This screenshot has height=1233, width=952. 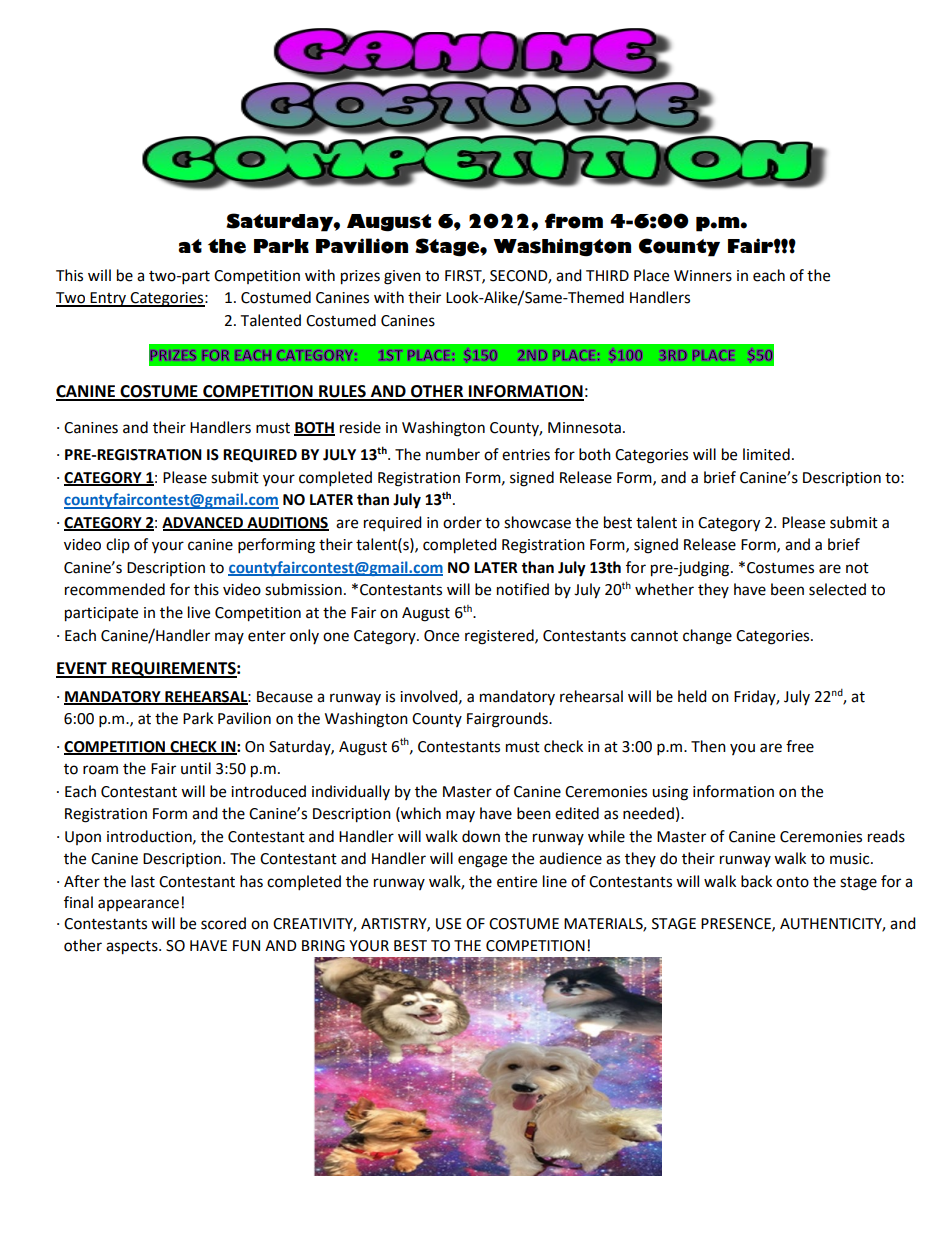 I want to click on notified, so click(x=523, y=589).
